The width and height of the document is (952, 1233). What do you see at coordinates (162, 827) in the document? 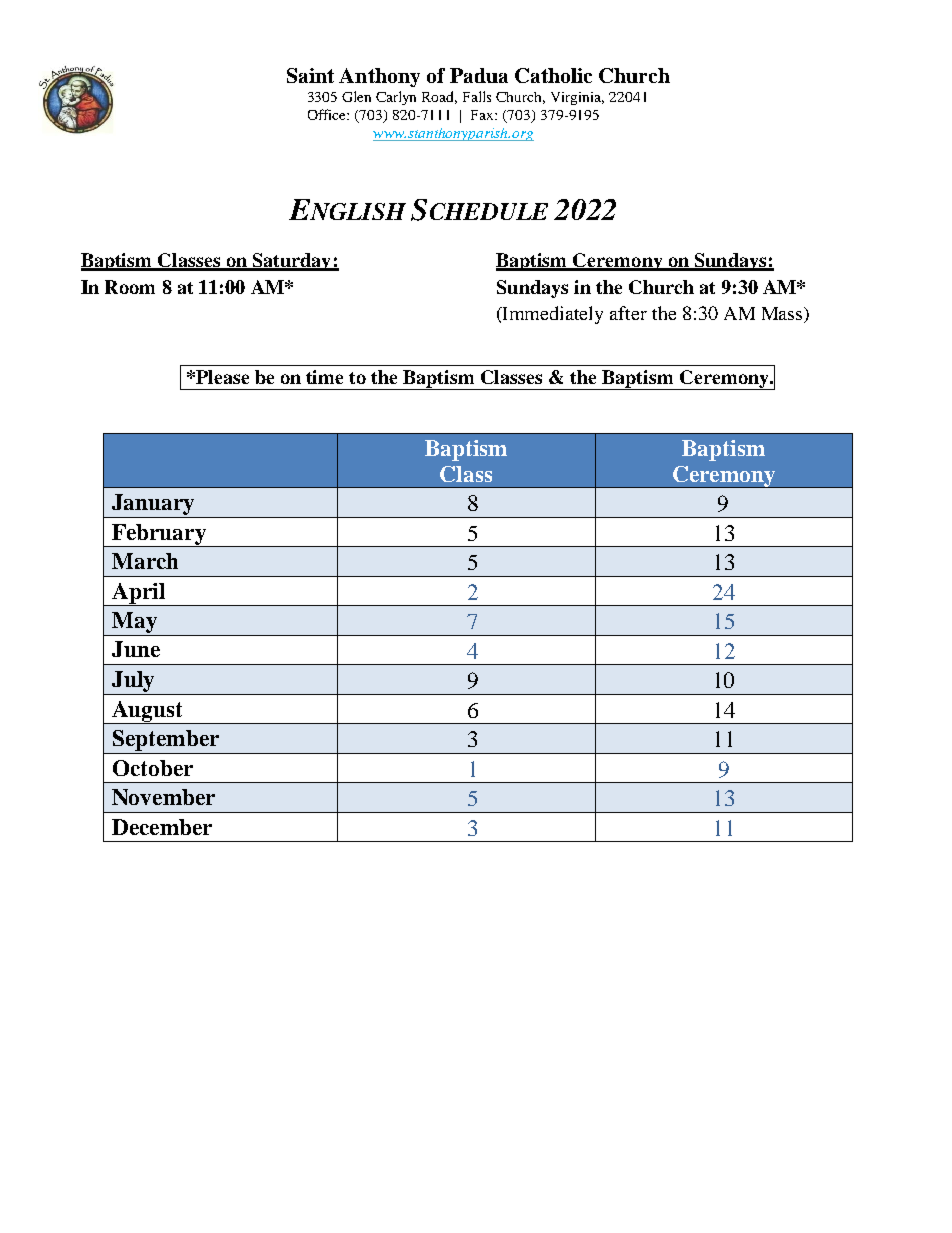
I see `December` at bounding box center [162, 827].
